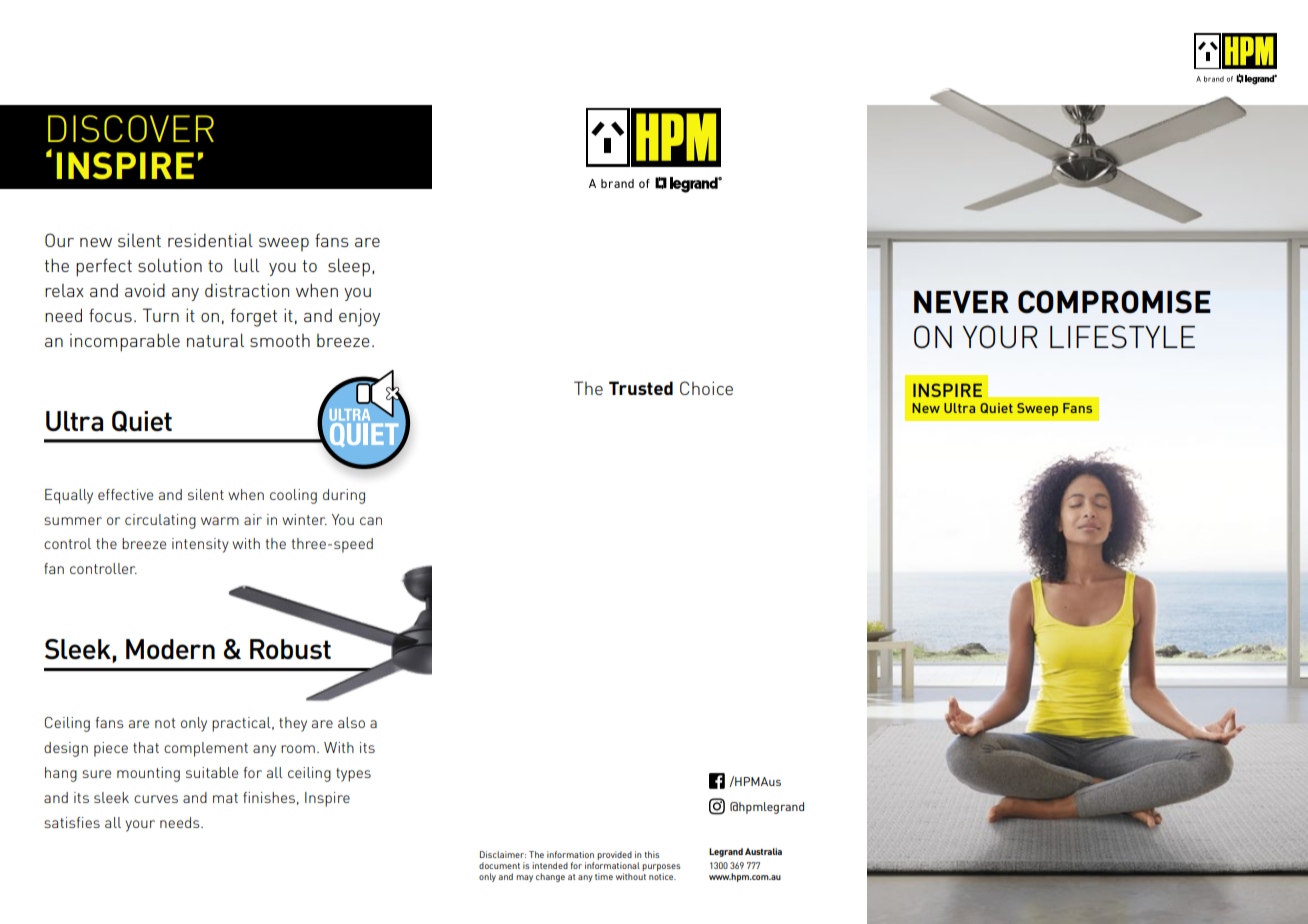 The image size is (1308, 924). What do you see at coordinates (614, 857) in the screenshot?
I see `provided` at bounding box center [614, 857].
